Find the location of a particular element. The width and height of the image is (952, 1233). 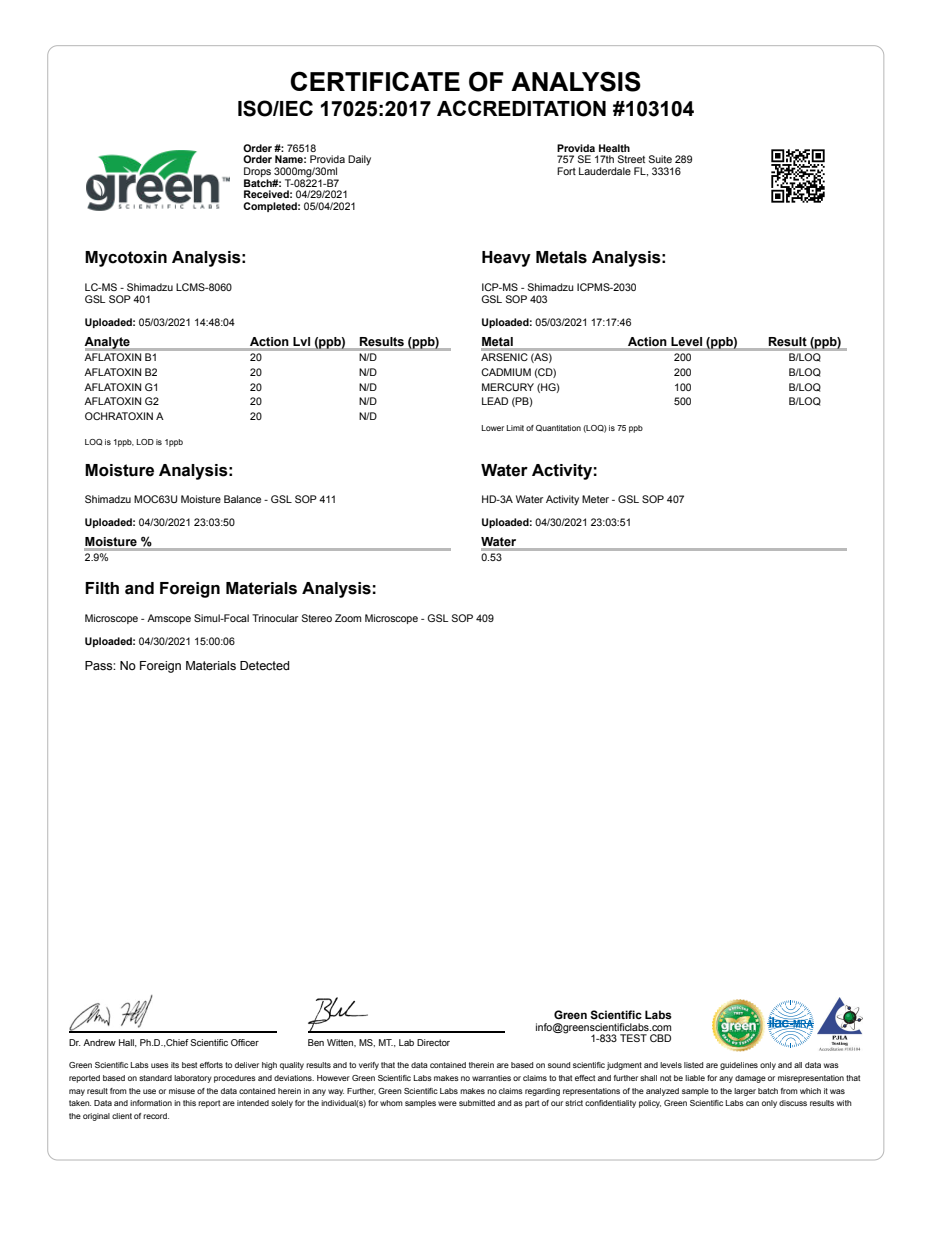

CBD is located at coordinates (660, 1038).
